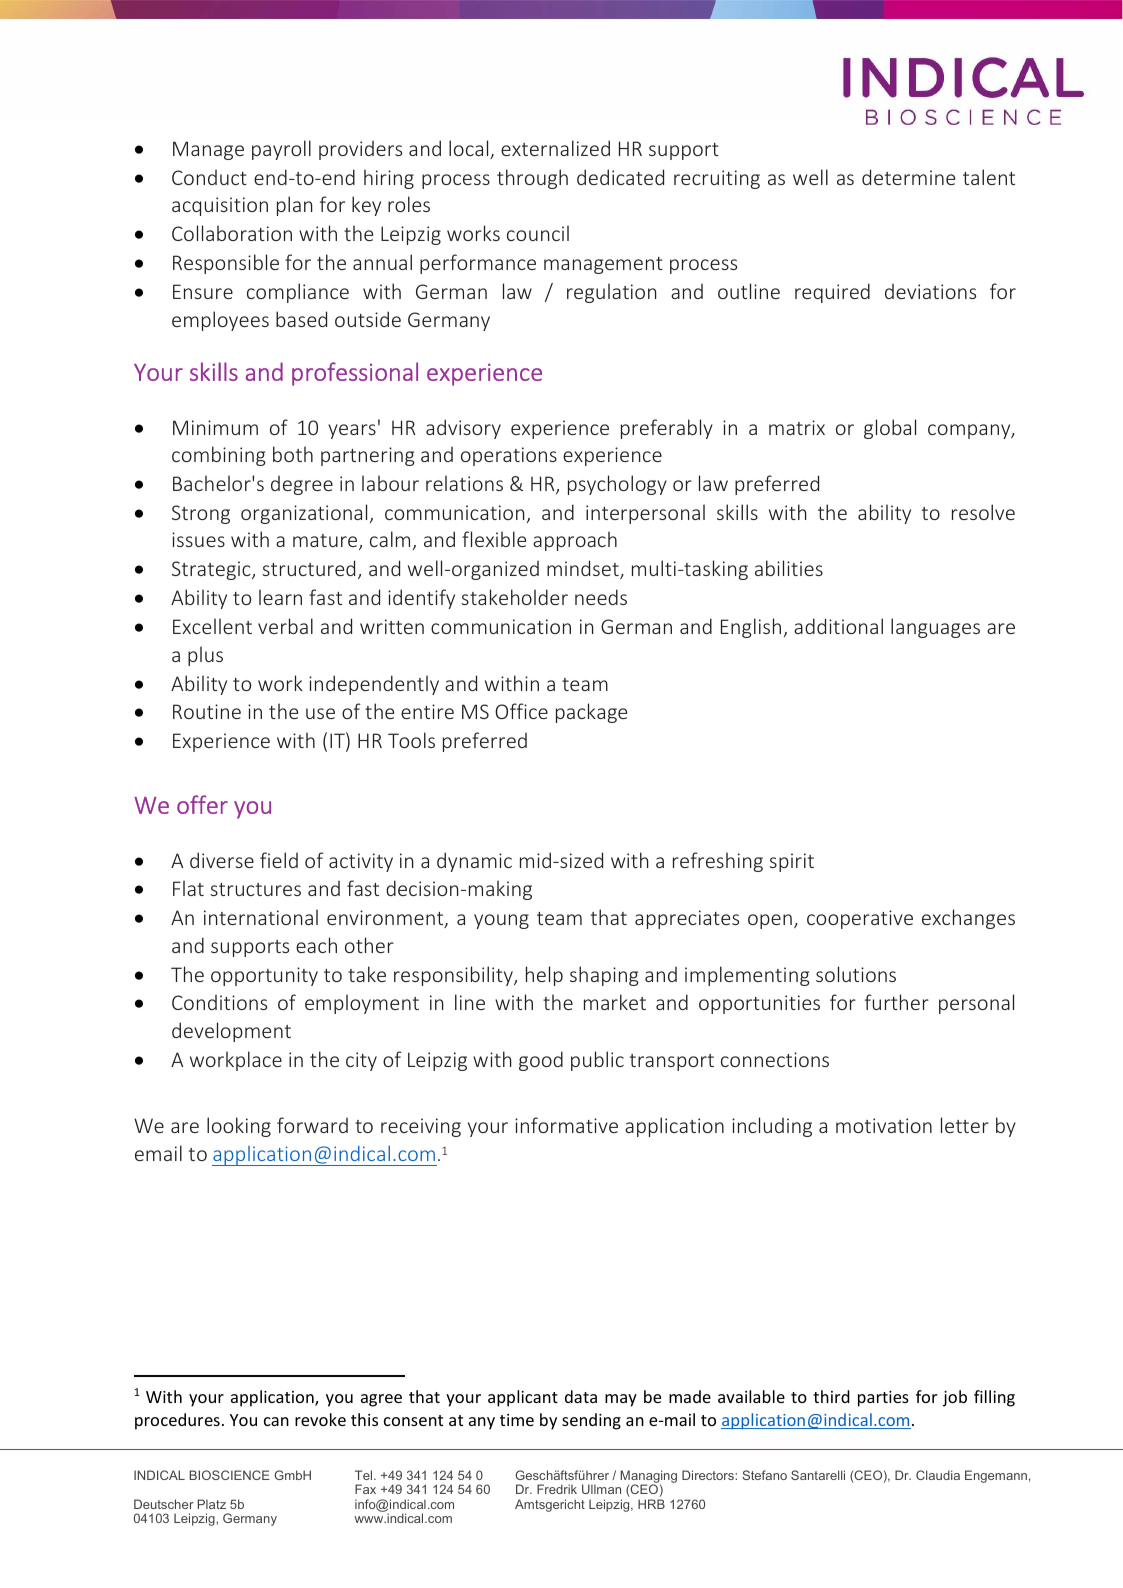 This screenshot has width=1123, height=1588. What do you see at coordinates (897, 1002) in the screenshot?
I see `further` at bounding box center [897, 1002].
